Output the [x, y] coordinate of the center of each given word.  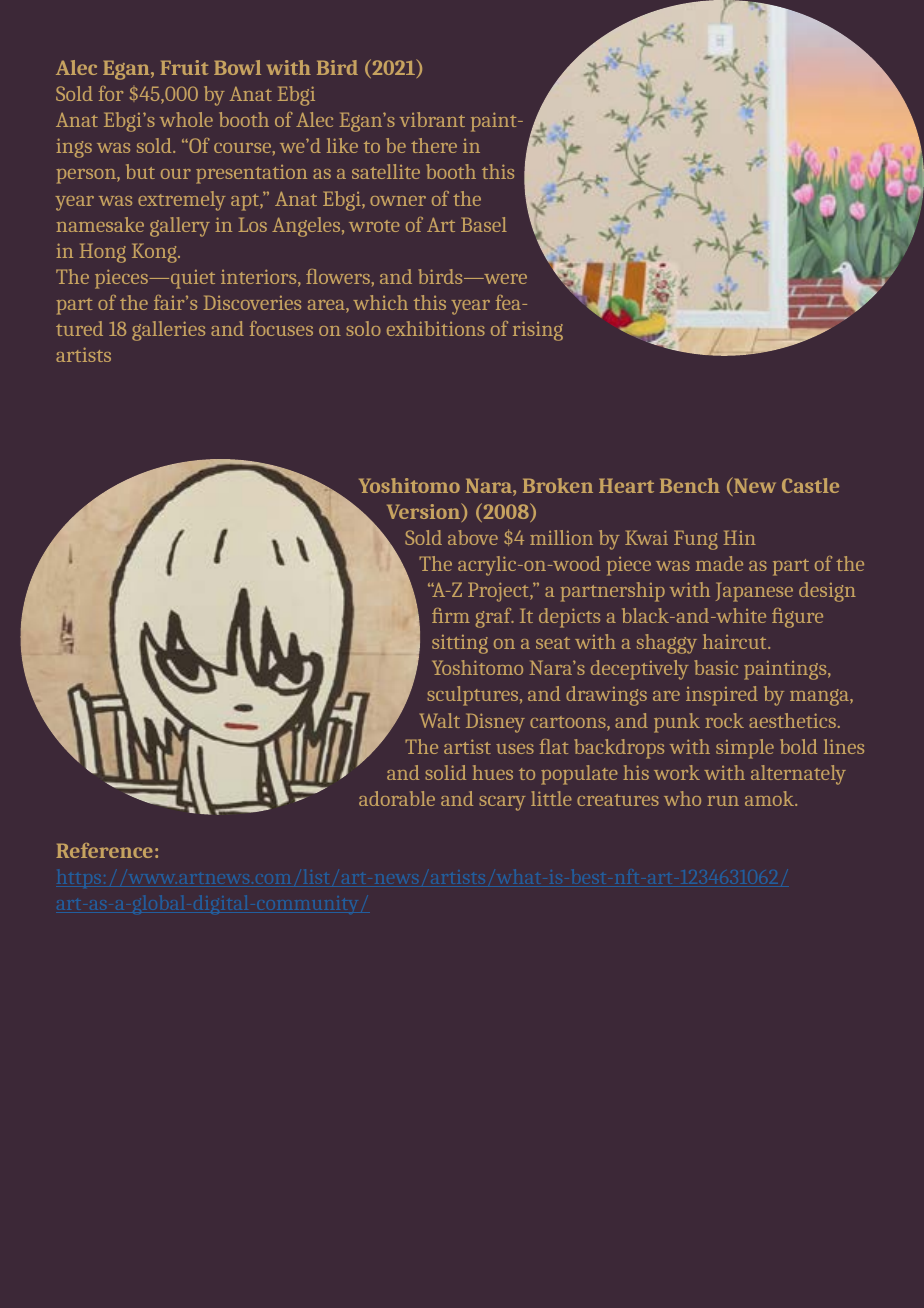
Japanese [754, 592]
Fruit [184, 67]
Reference [104, 850]
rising [538, 331]
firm [451, 615]
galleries [168, 331]
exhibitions [436, 328]
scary [502, 803]
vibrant [432, 119]
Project [499, 592]
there [434, 145]
